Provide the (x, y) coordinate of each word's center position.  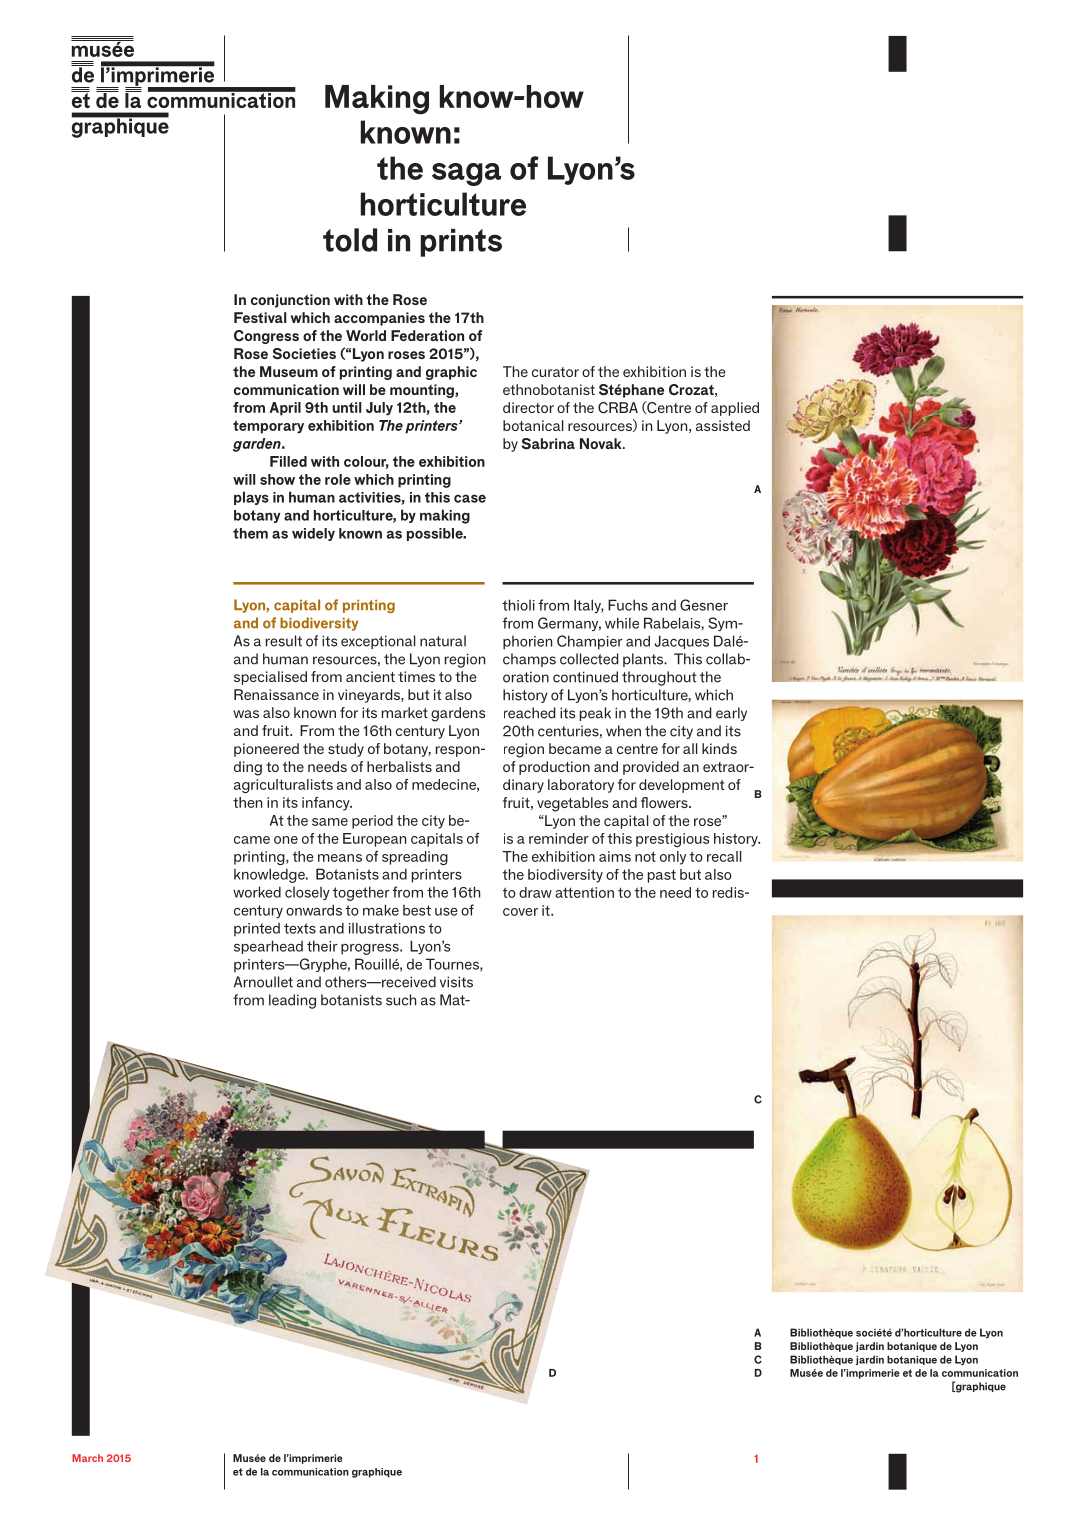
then (247, 802)
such (401, 1000)
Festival (260, 317)
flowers (665, 802)
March (87, 1458)
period (372, 822)
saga (467, 174)
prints (461, 243)
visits (456, 982)
